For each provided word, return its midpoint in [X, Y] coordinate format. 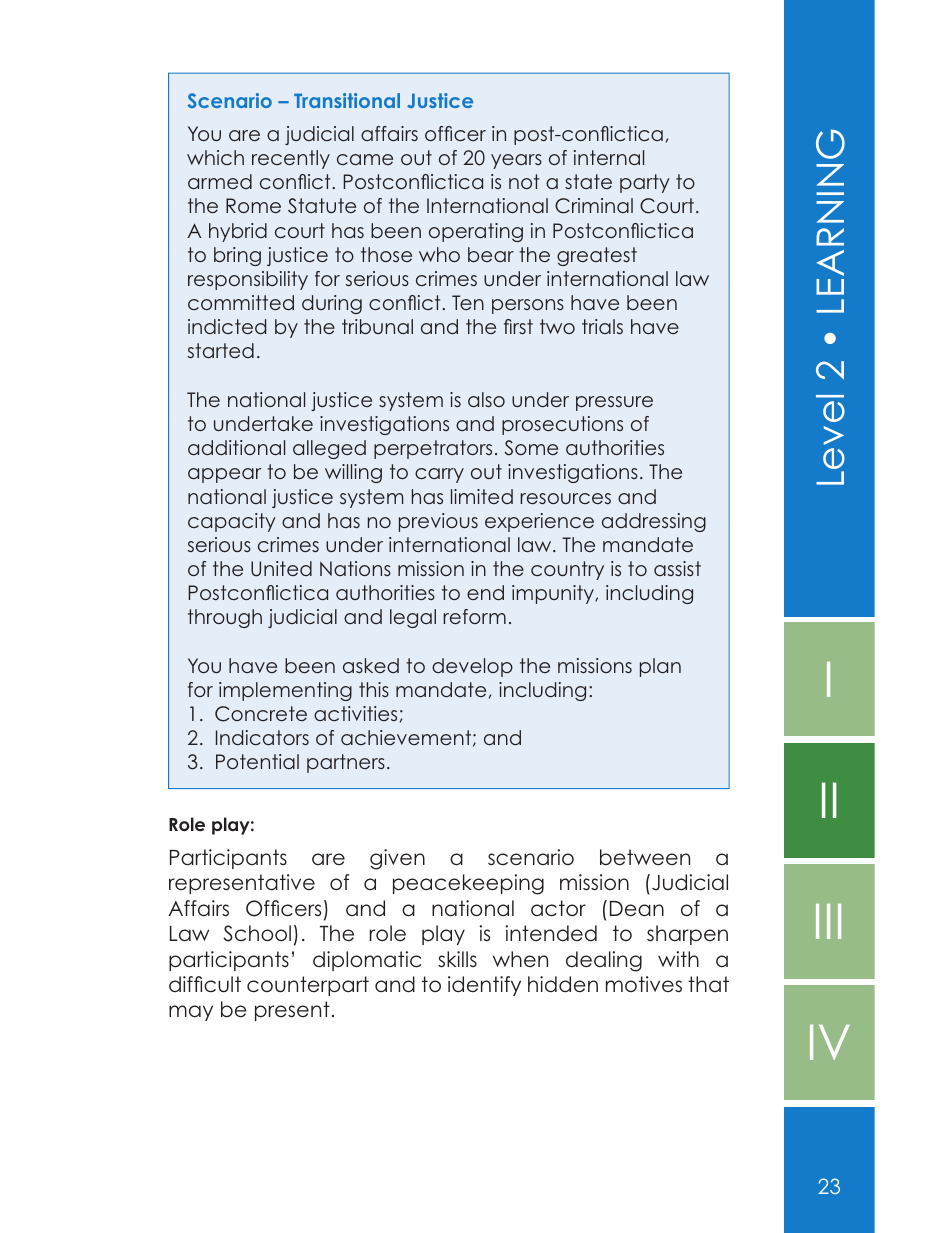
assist [677, 568]
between [645, 857]
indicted [227, 326]
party [645, 183]
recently [291, 159]
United [281, 569]
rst [523, 326]
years [516, 161]
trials [602, 326]
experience [539, 522]
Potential [257, 761]
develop [472, 667]
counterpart [308, 986]
